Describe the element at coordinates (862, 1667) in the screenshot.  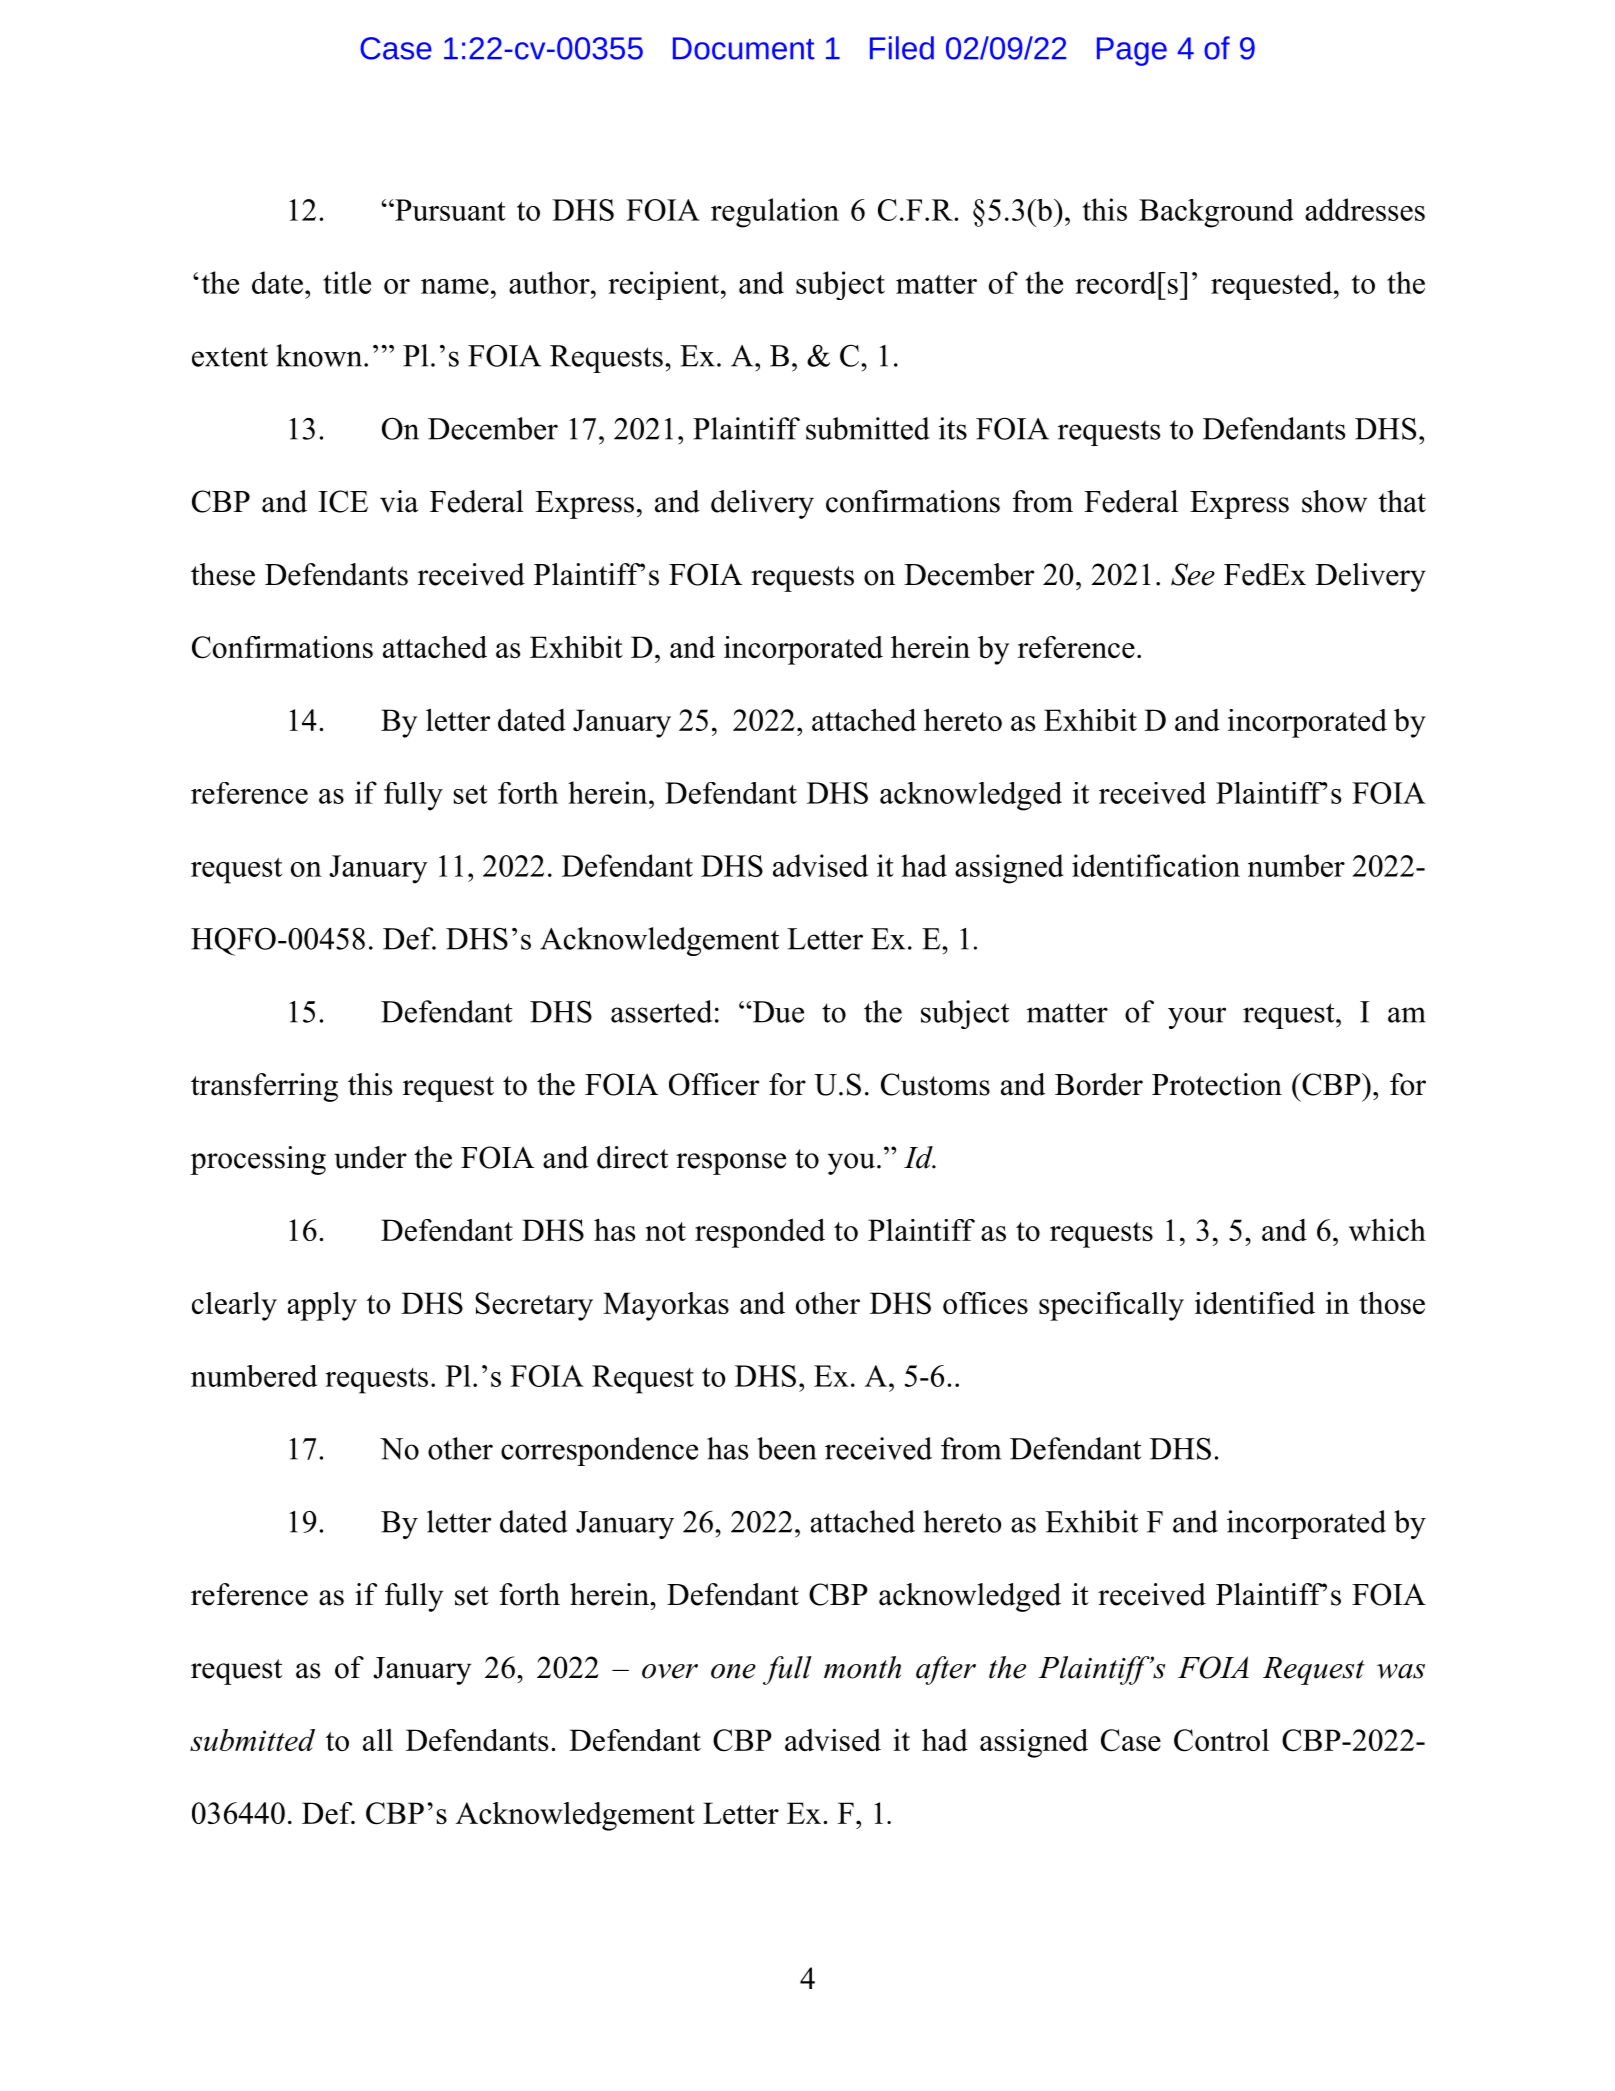
I see `month` at that location.
